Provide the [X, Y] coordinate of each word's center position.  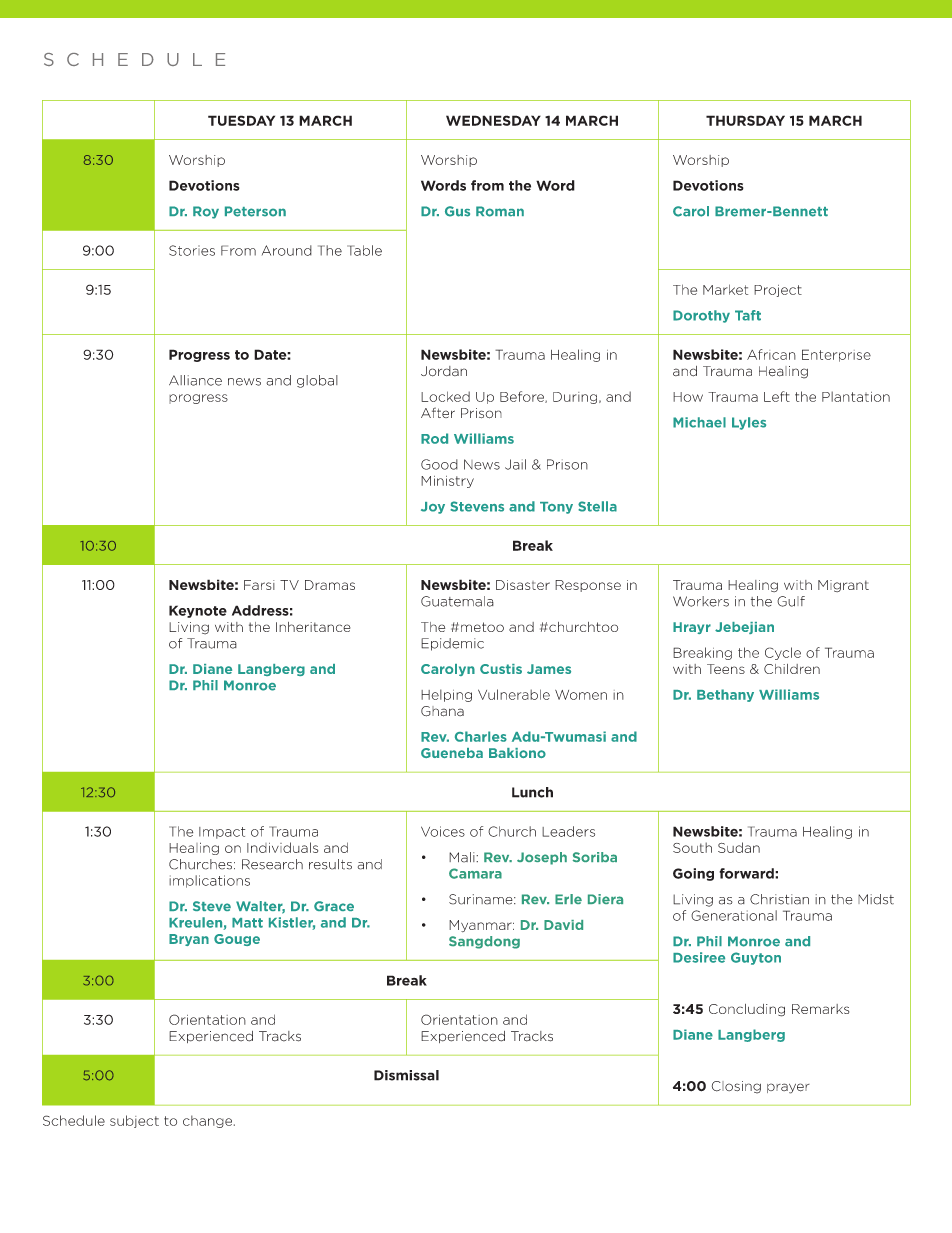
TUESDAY [241, 120]
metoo [482, 627]
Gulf [791, 601]
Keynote [198, 611]
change [209, 1121]
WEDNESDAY [493, 120]
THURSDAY [745, 120]
